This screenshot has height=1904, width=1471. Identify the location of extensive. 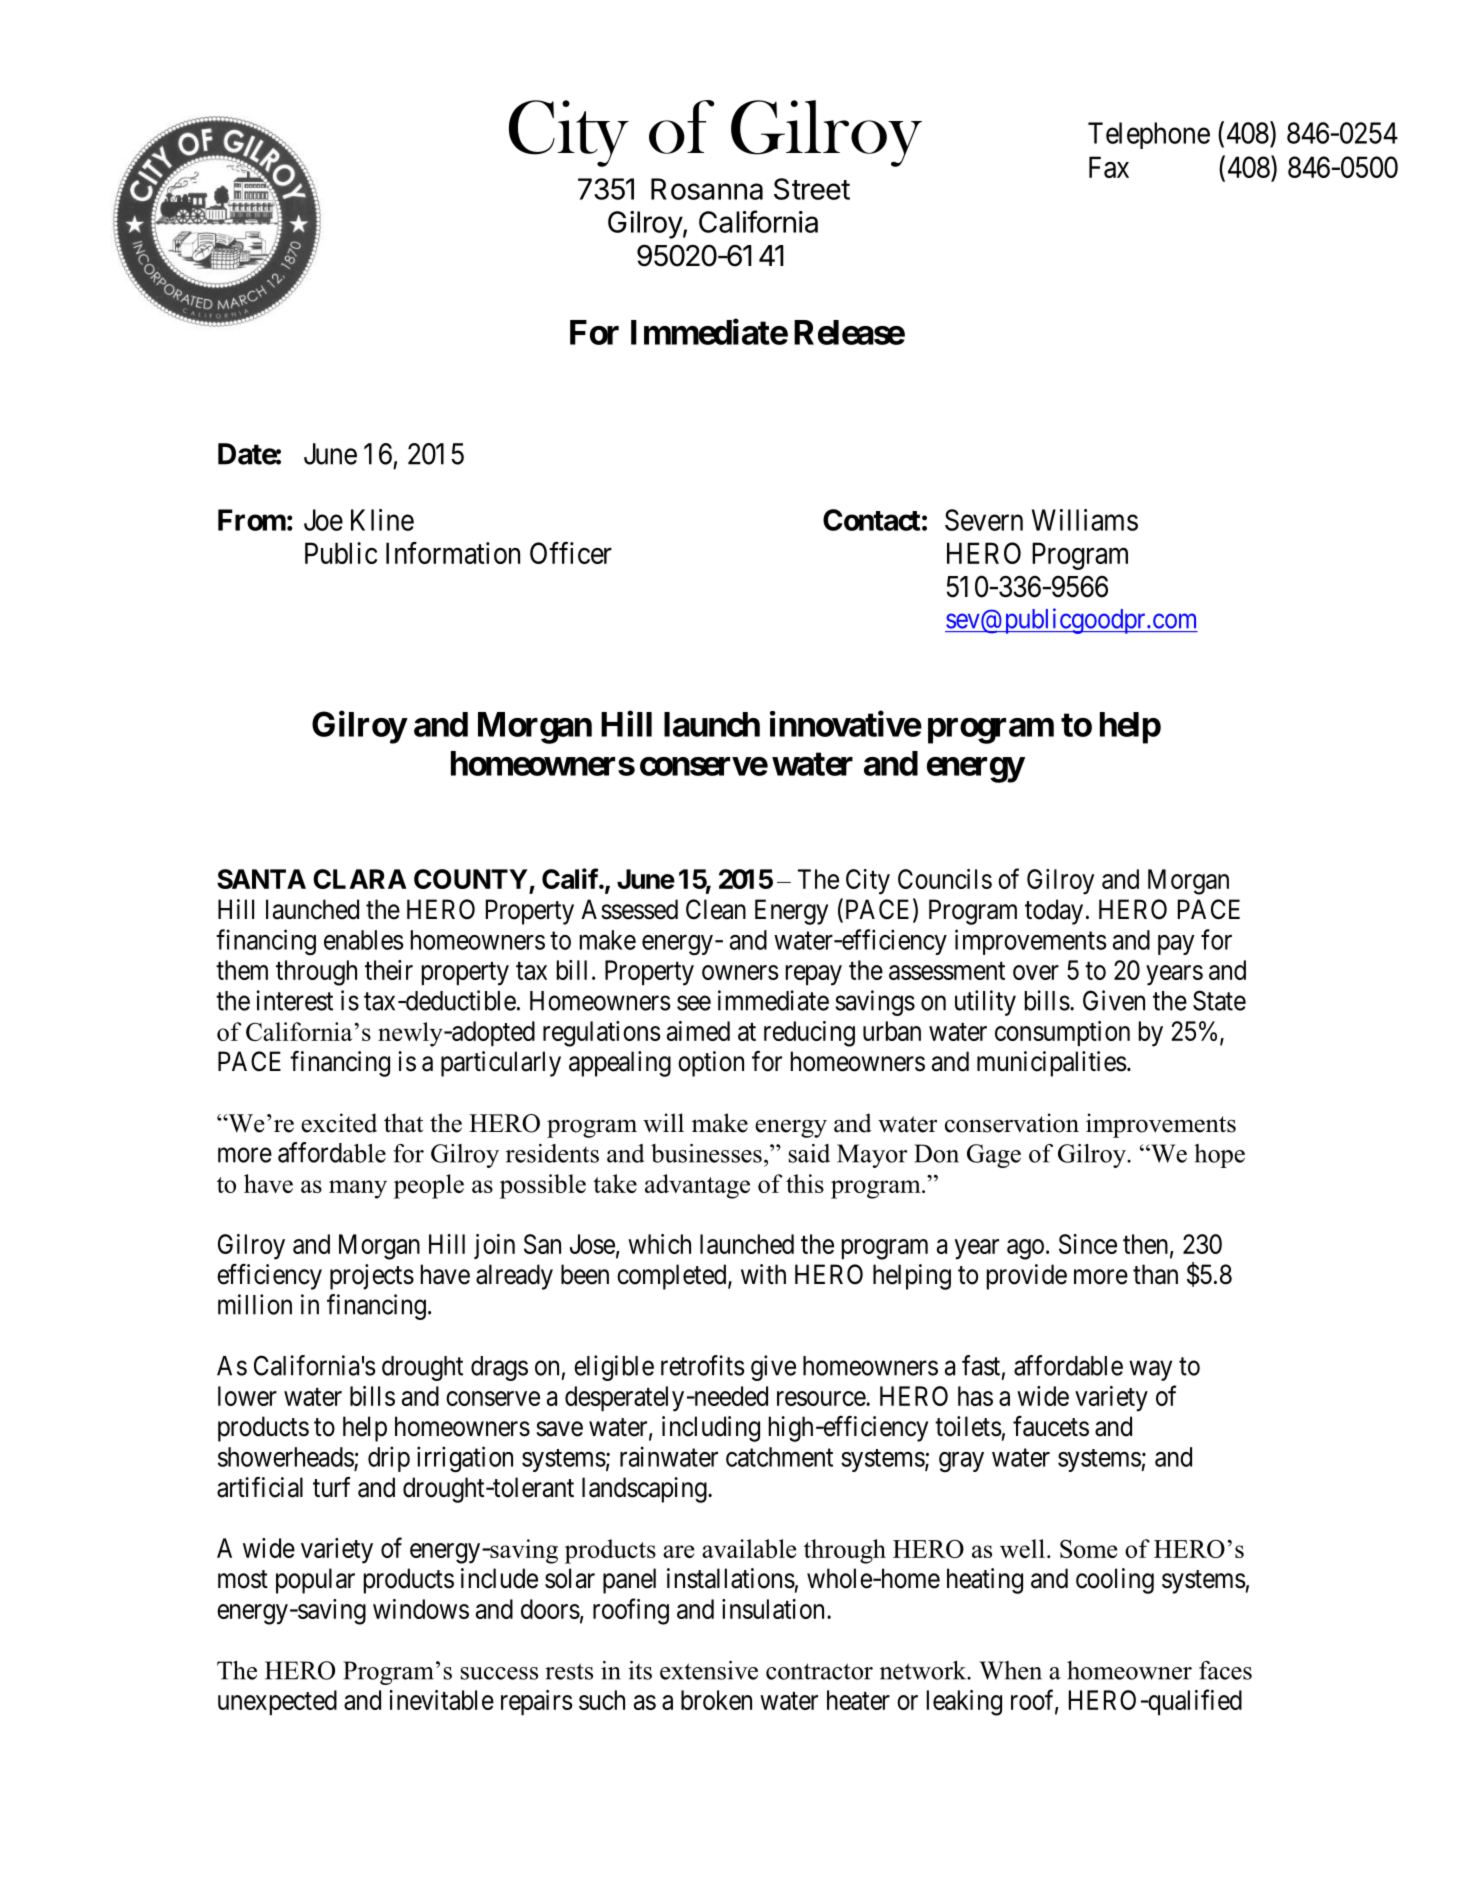
(709, 1670).
